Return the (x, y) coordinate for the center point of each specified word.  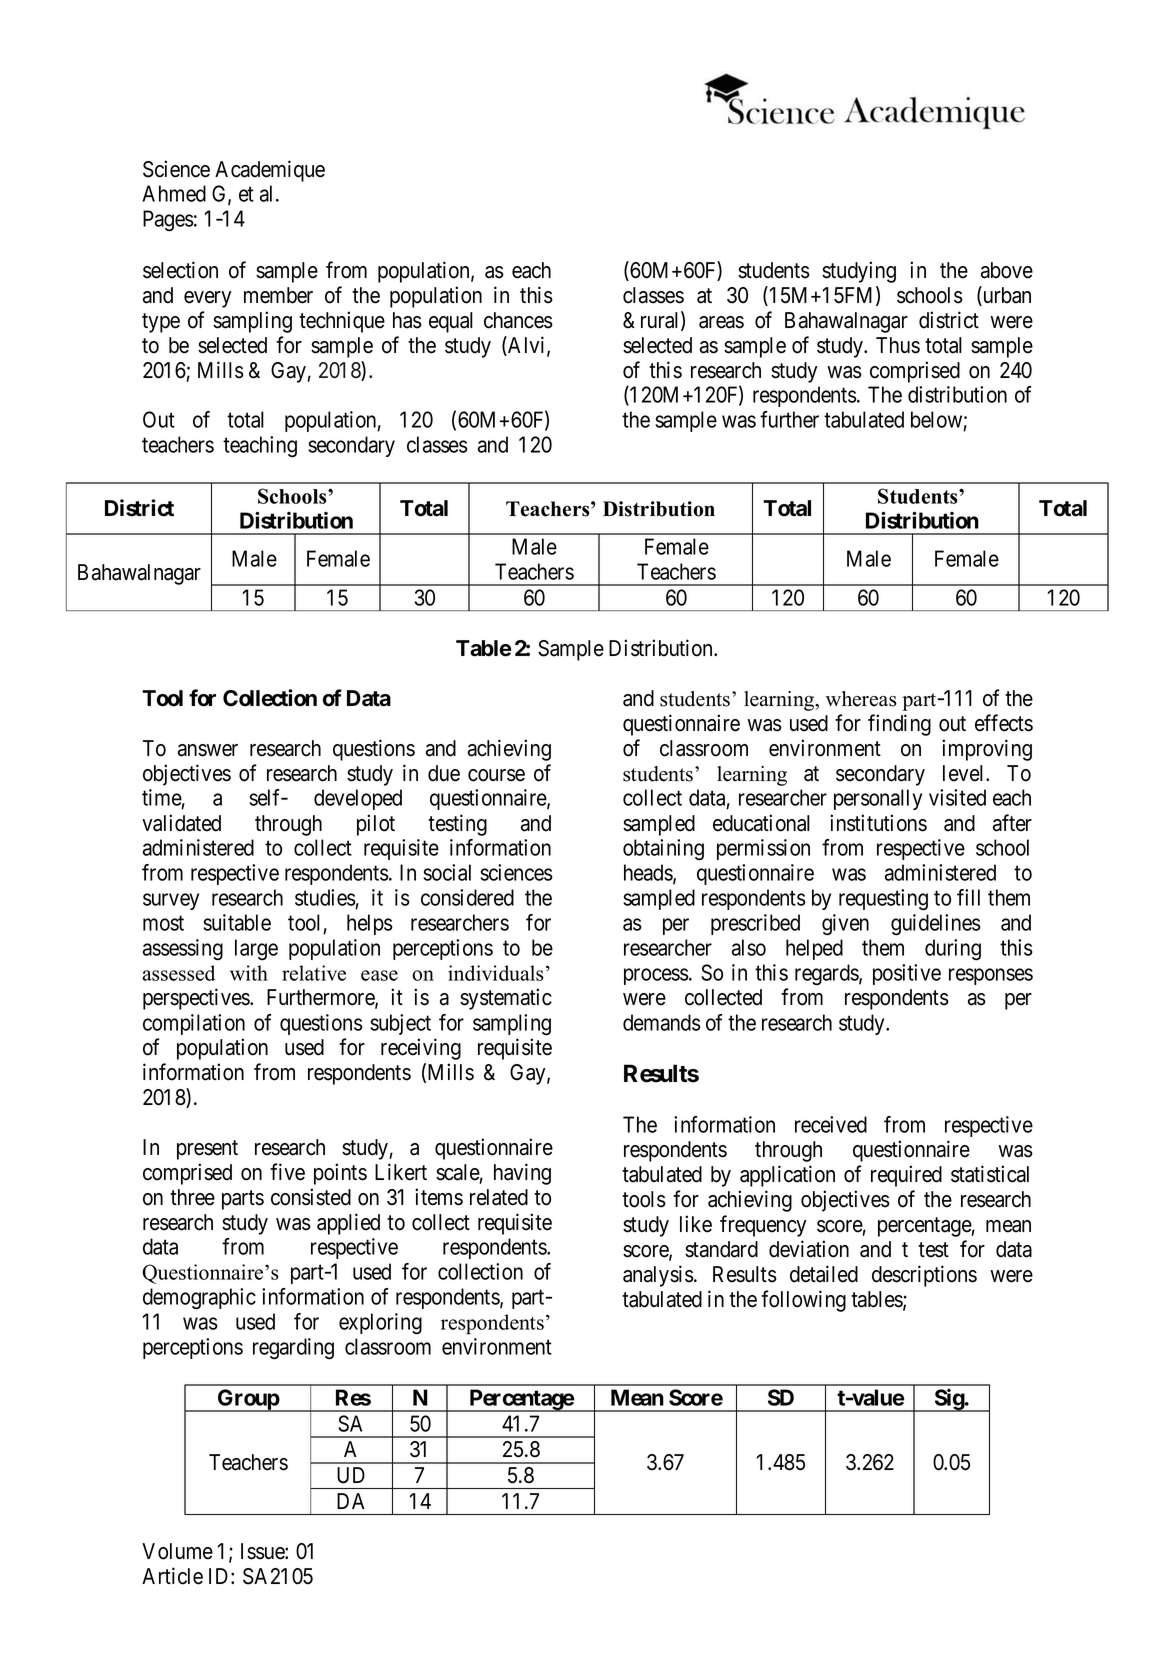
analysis (658, 1276)
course (496, 775)
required (906, 1176)
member (278, 295)
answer (208, 750)
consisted (311, 1197)
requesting (883, 900)
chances (518, 320)
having (522, 1174)
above (1007, 270)
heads (649, 873)
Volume (177, 1551)
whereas (861, 699)
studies (325, 899)
